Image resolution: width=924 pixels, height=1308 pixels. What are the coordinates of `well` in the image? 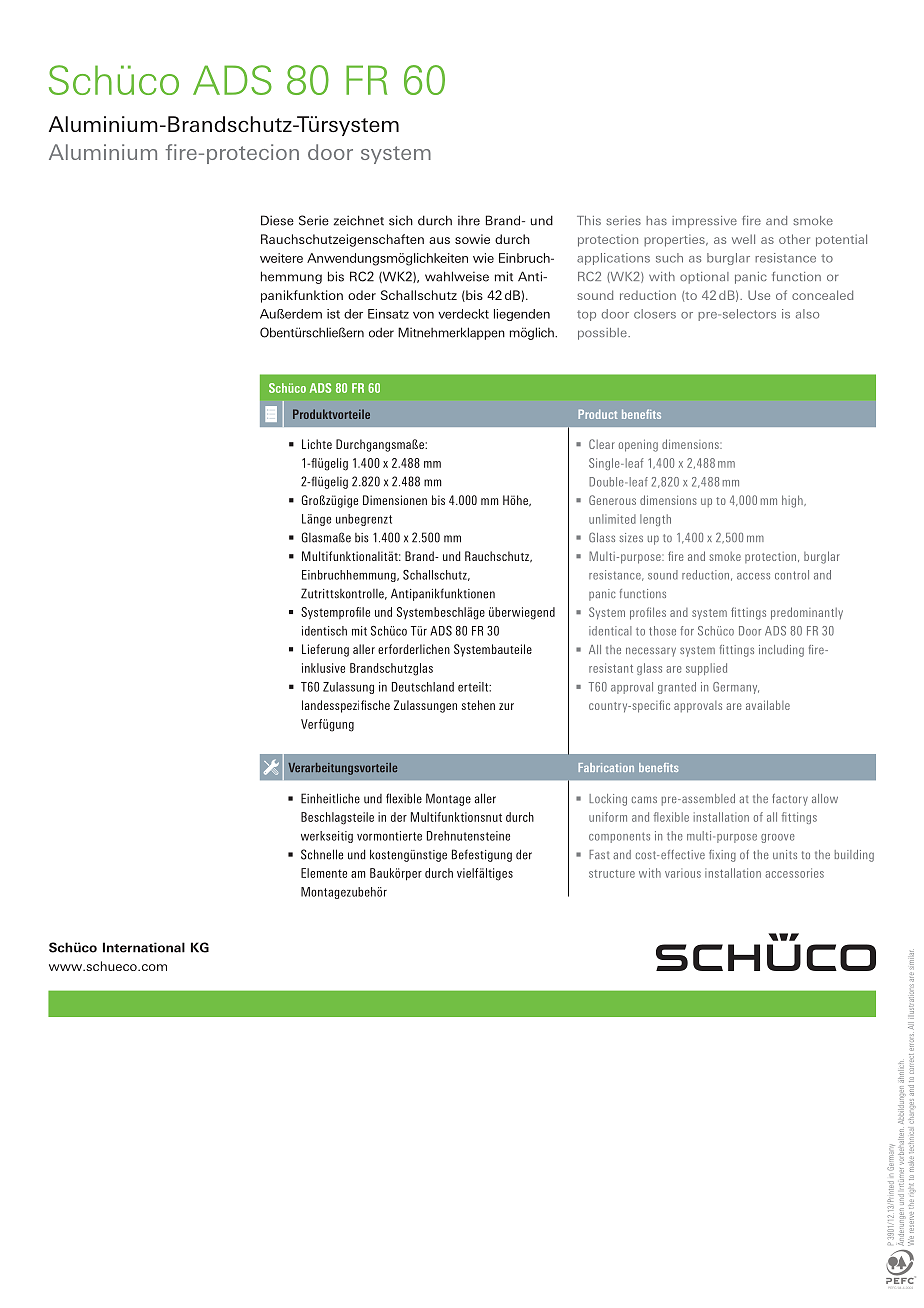 It's located at (743, 239).
